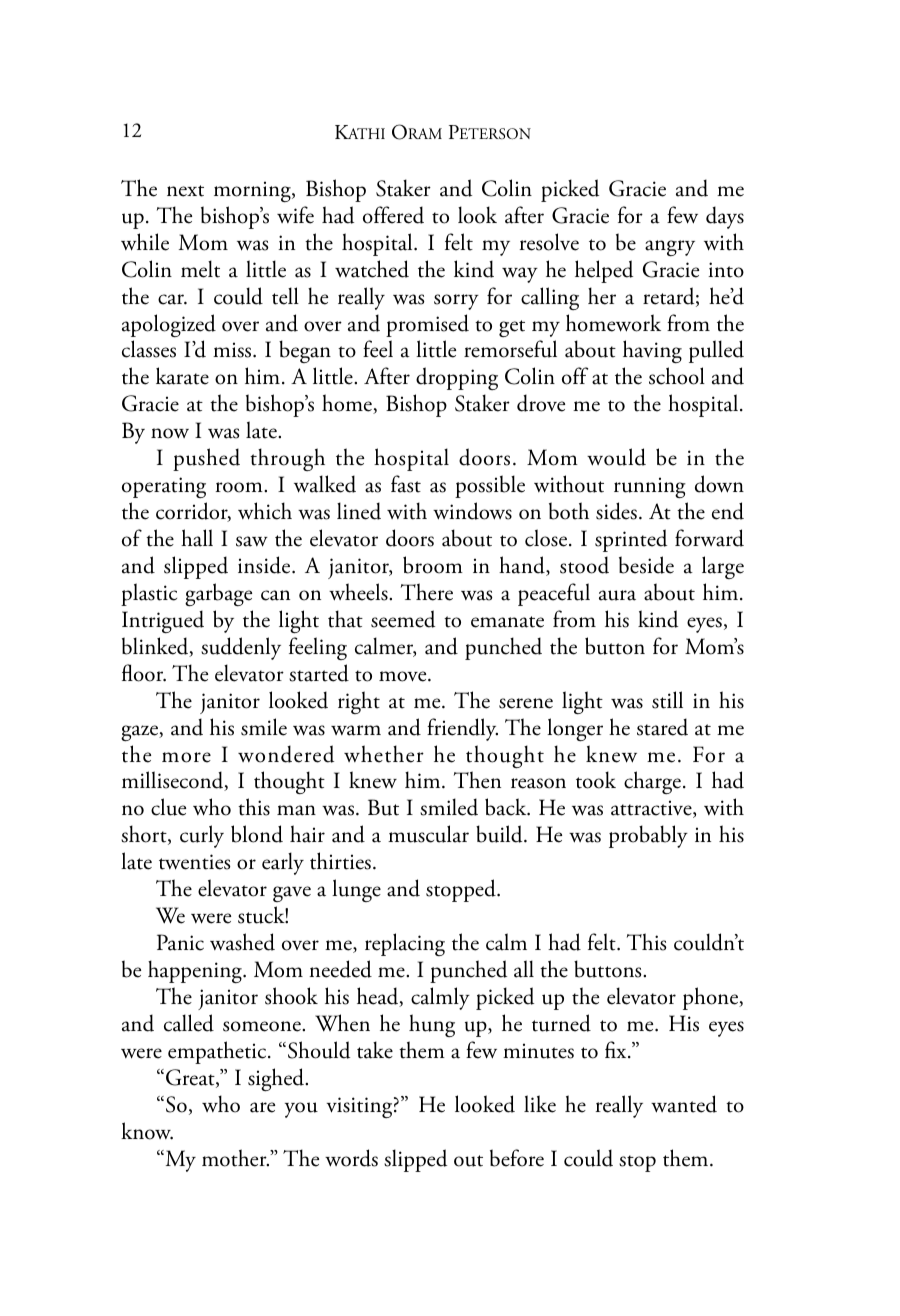  Describe the element at coordinates (667, 700) in the screenshot. I see `still` at that location.
